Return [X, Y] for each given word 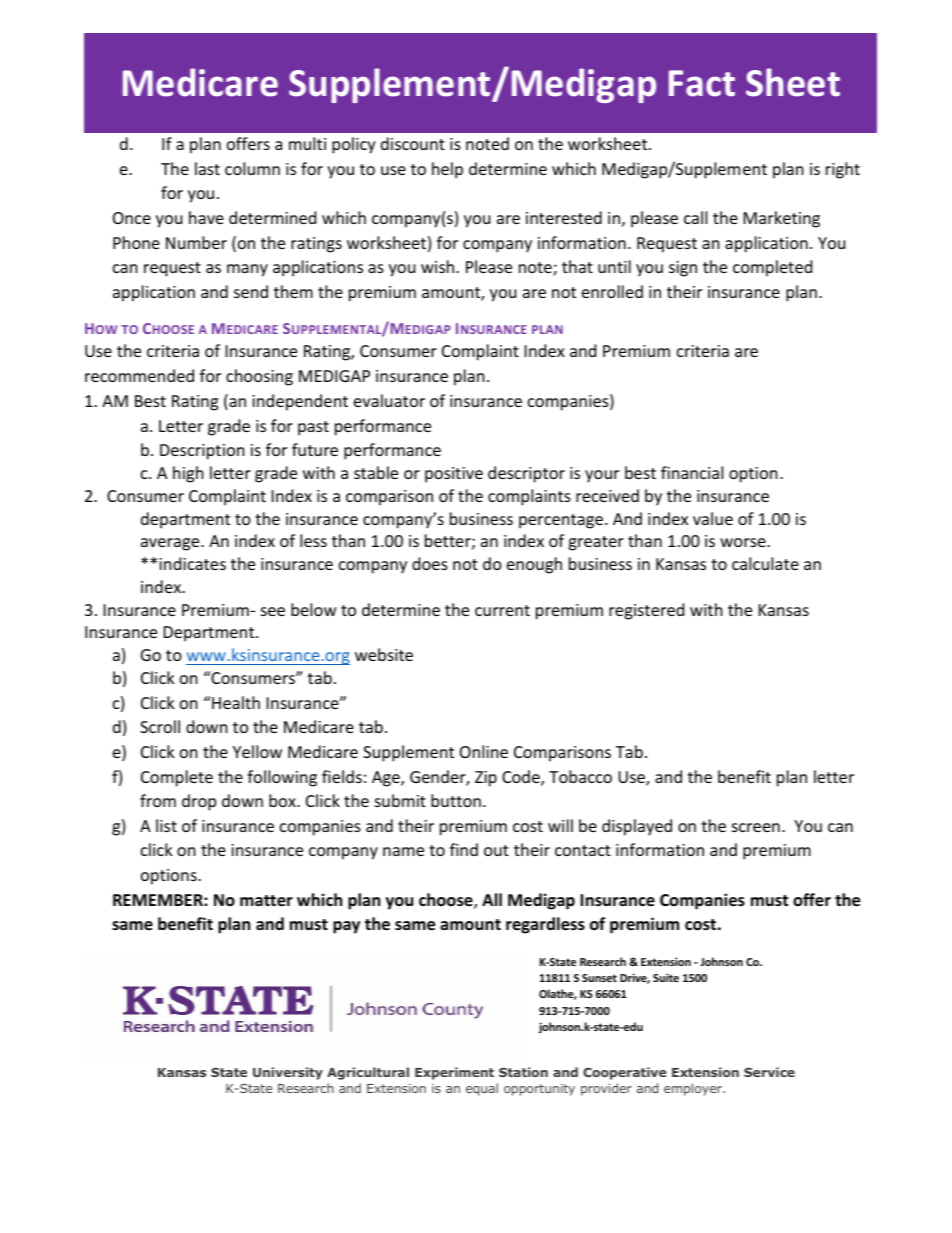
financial [692, 472]
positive [454, 475]
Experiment [454, 1073]
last [207, 168]
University [288, 1073]
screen [756, 827]
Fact [702, 83]
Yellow [257, 751]
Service [769, 1072]
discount [413, 143]
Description [202, 452]
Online [484, 751]
